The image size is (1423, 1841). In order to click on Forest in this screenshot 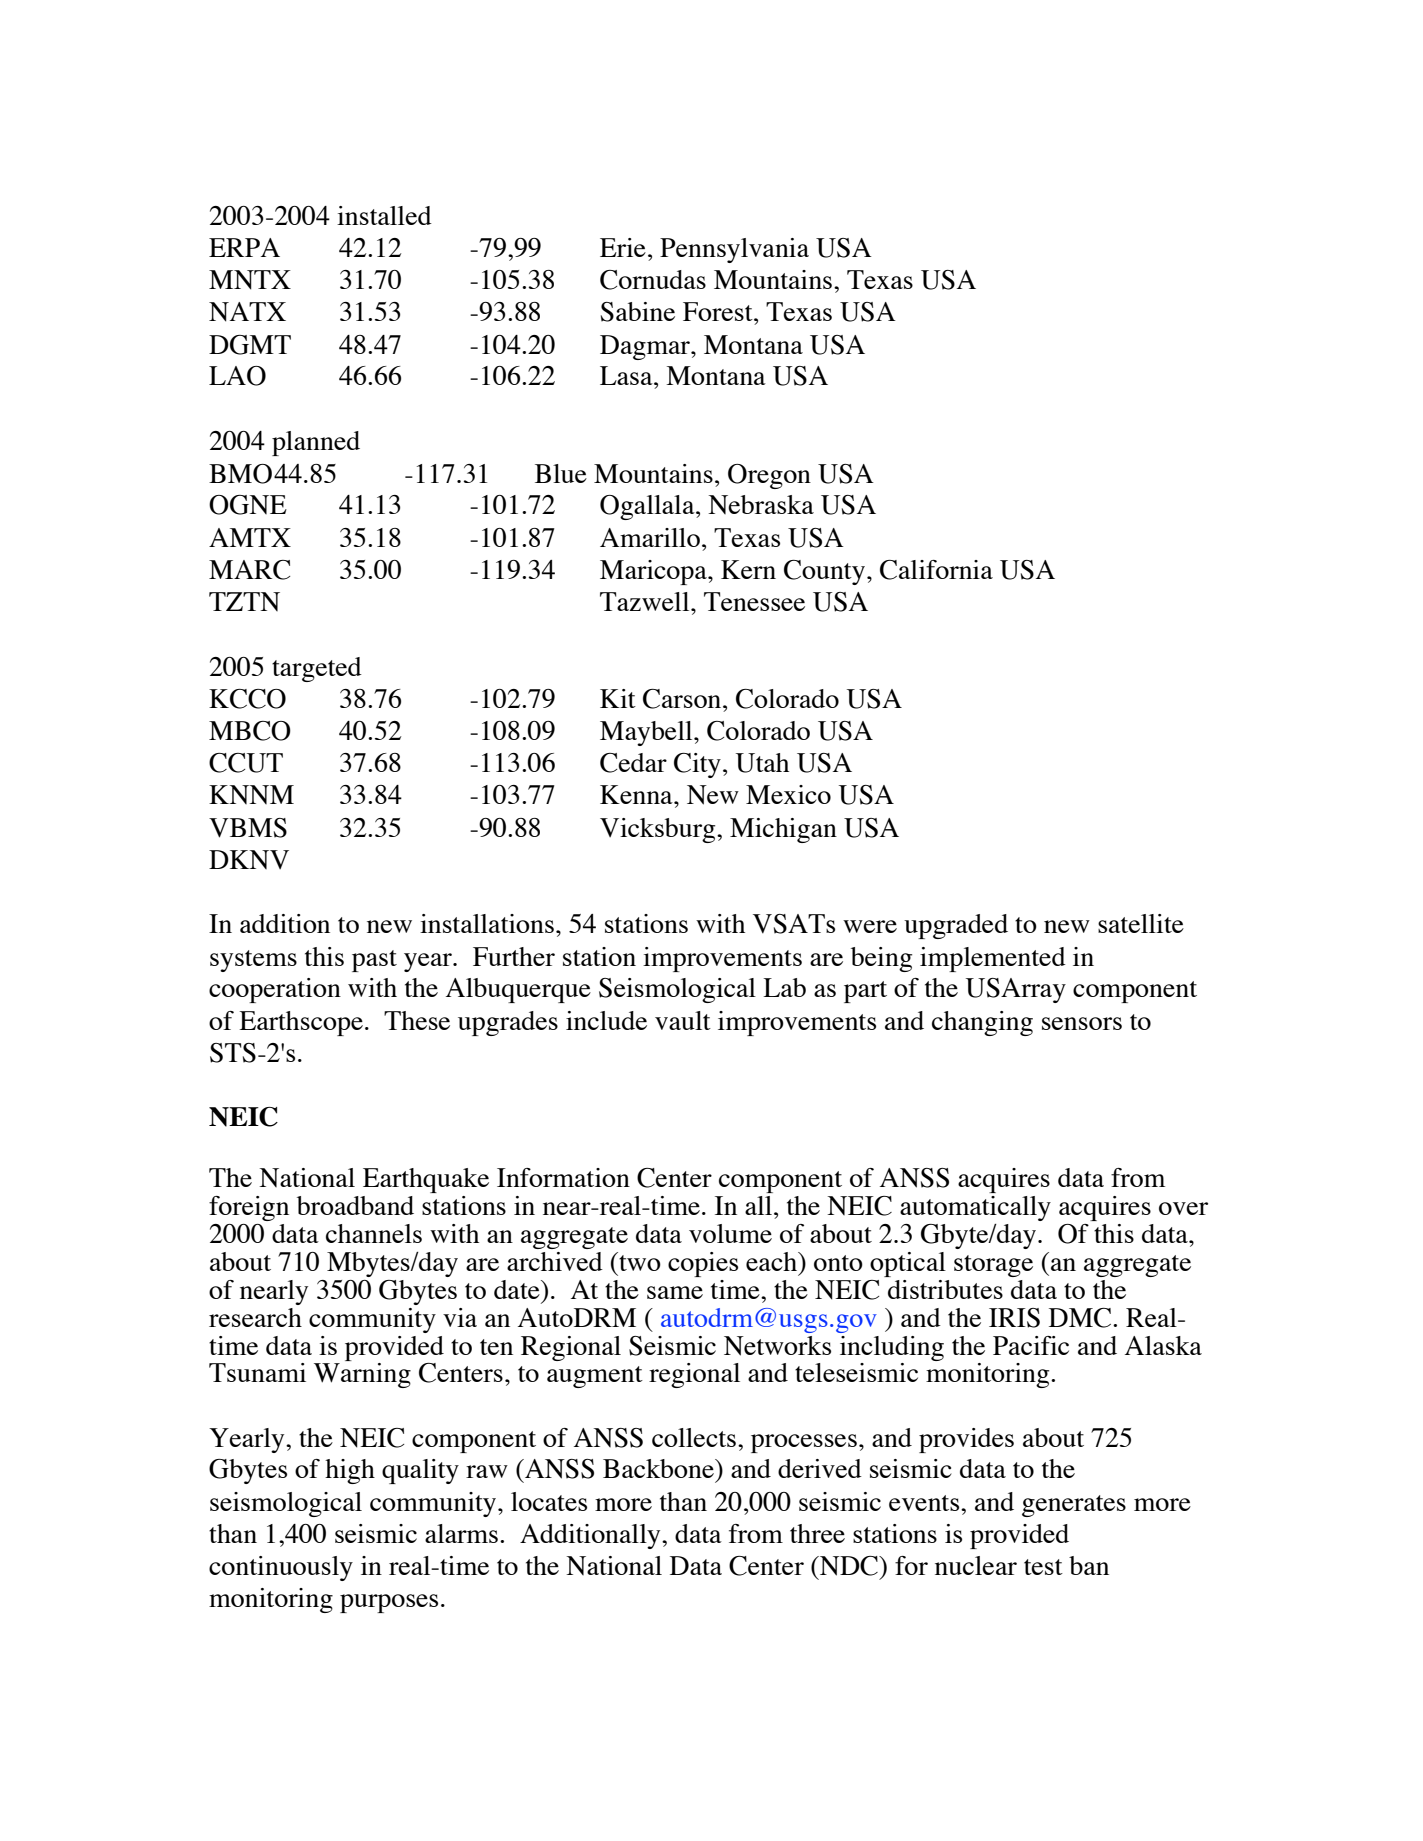, I will do `click(719, 311)`.
